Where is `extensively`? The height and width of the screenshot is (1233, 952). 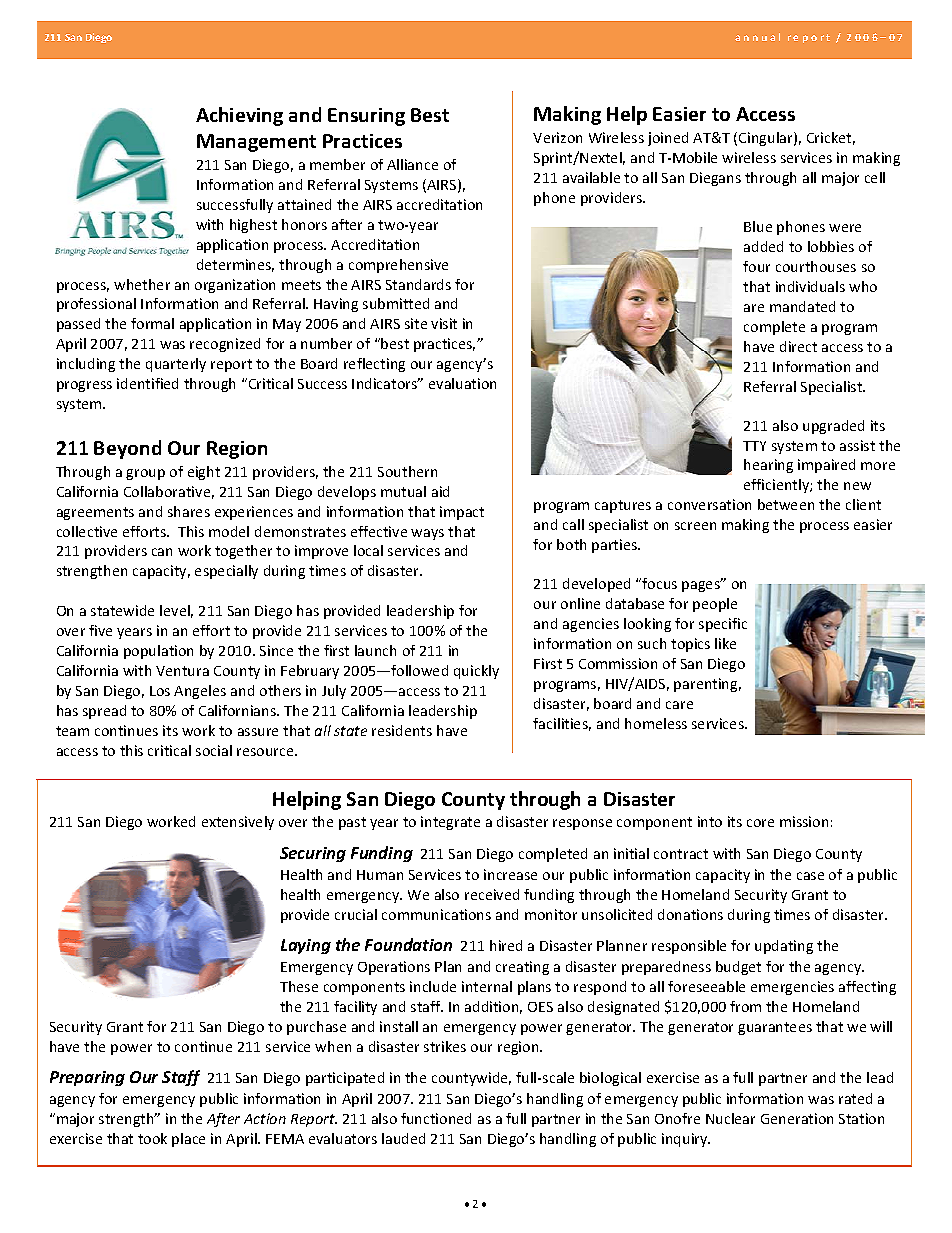 extensively is located at coordinates (238, 823).
